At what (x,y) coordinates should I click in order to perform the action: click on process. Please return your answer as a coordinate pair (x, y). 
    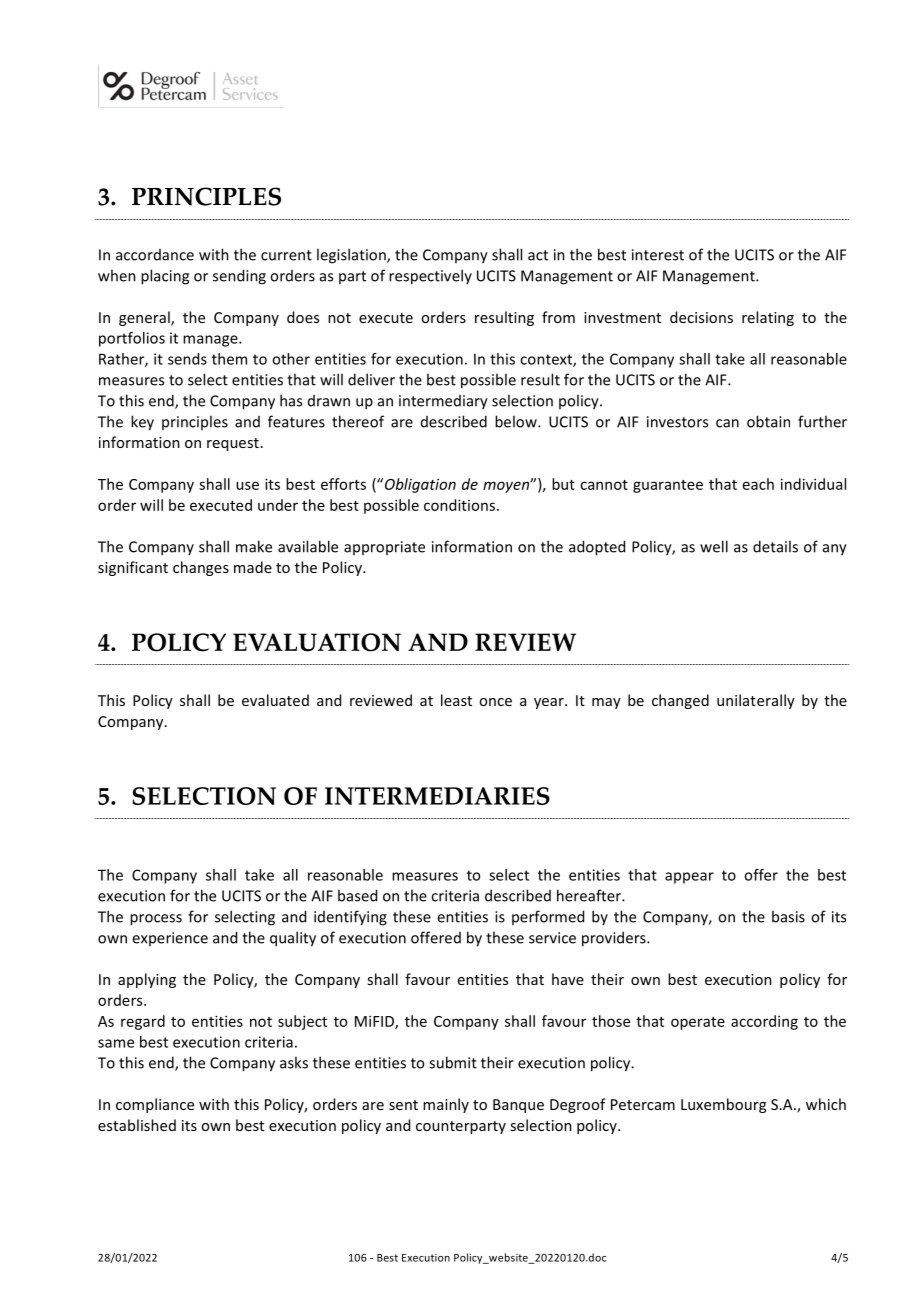
    Looking at the image, I should click on (156, 920).
